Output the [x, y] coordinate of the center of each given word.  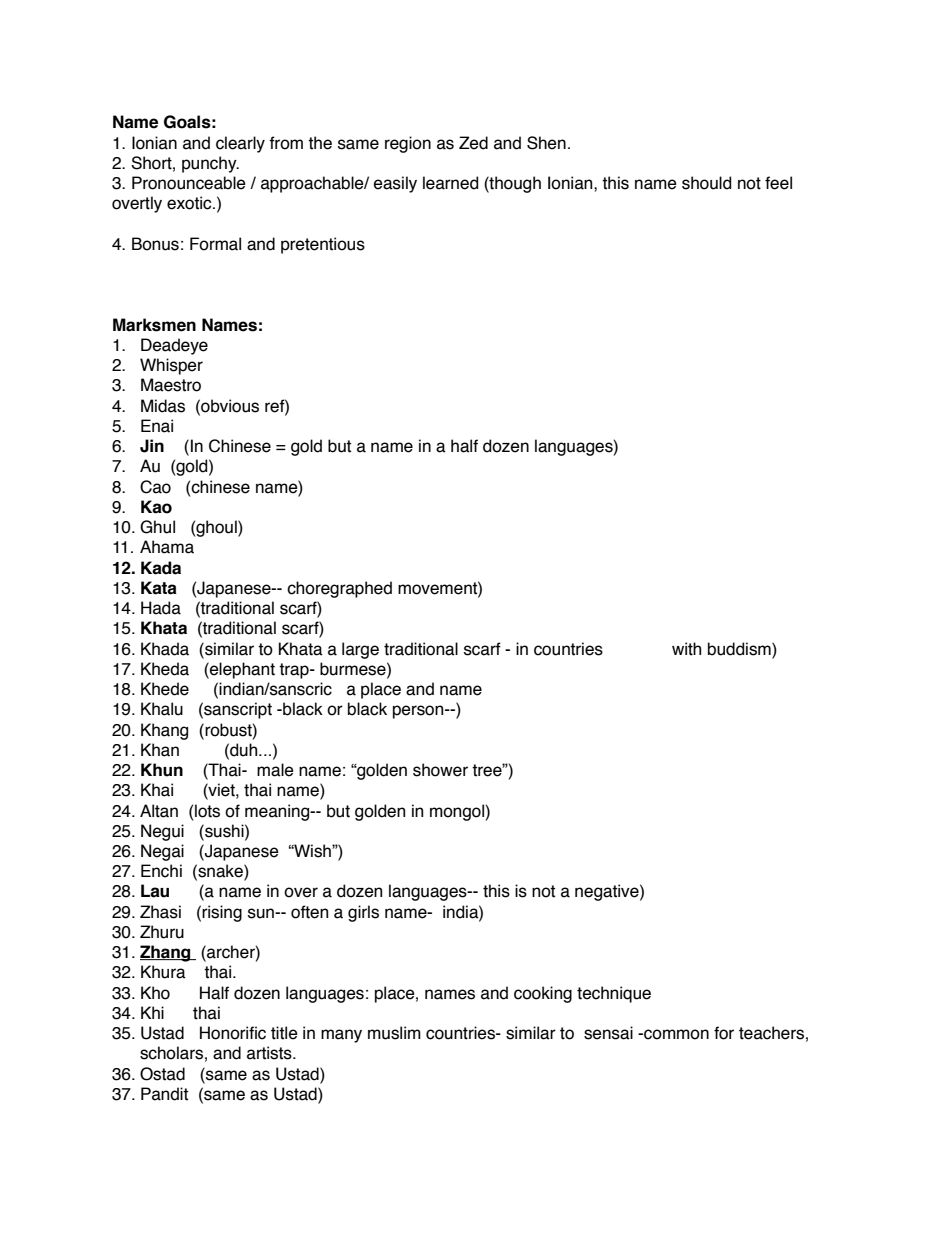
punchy [210, 164]
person [419, 712]
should [706, 183]
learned [450, 183]
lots [207, 811]
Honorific [233, 1033]
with [686, 649]
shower [440, 770]
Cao [155, 487]
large [360, 650]
